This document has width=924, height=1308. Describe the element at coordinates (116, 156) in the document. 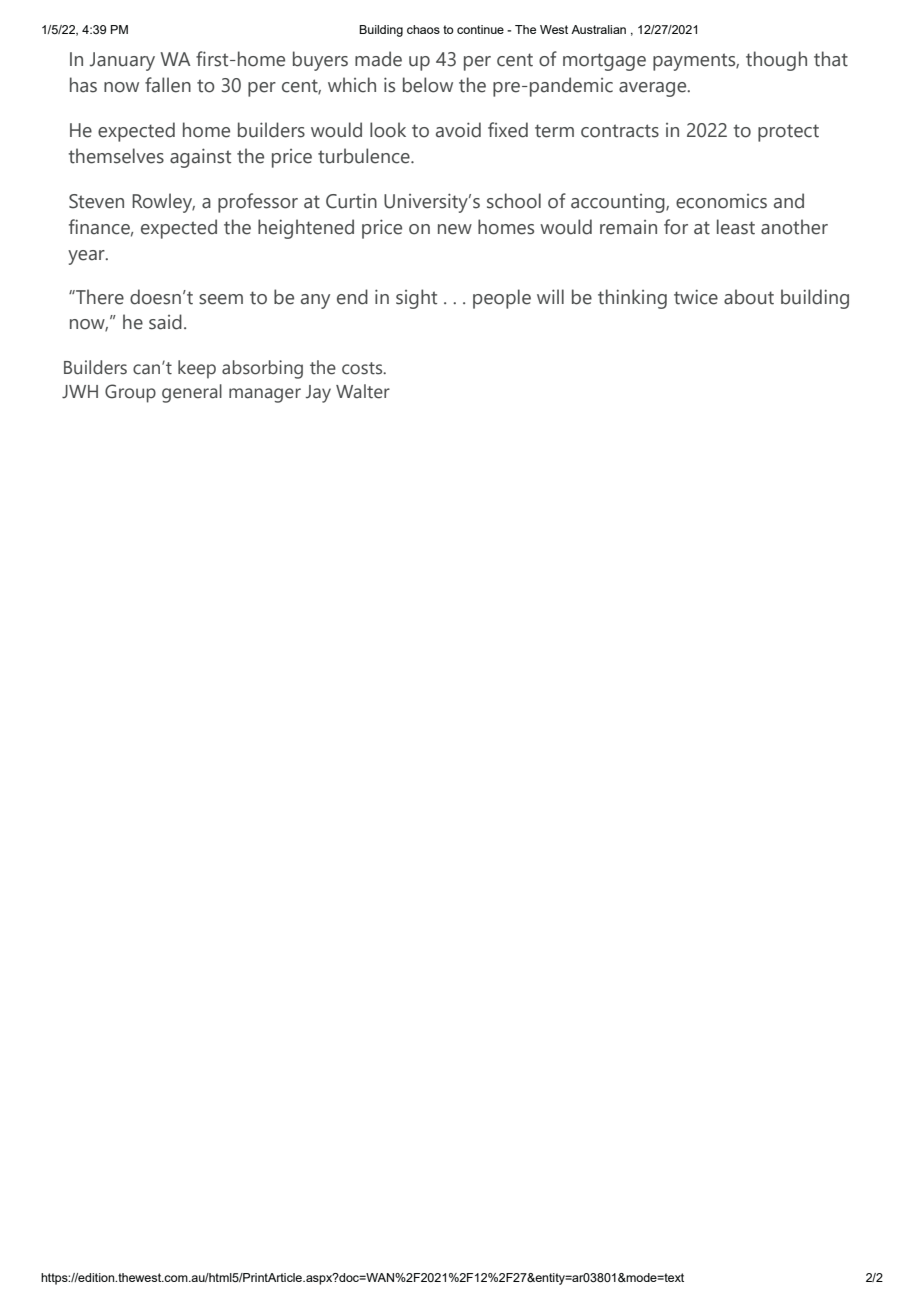

I see `themselves` at that location.
